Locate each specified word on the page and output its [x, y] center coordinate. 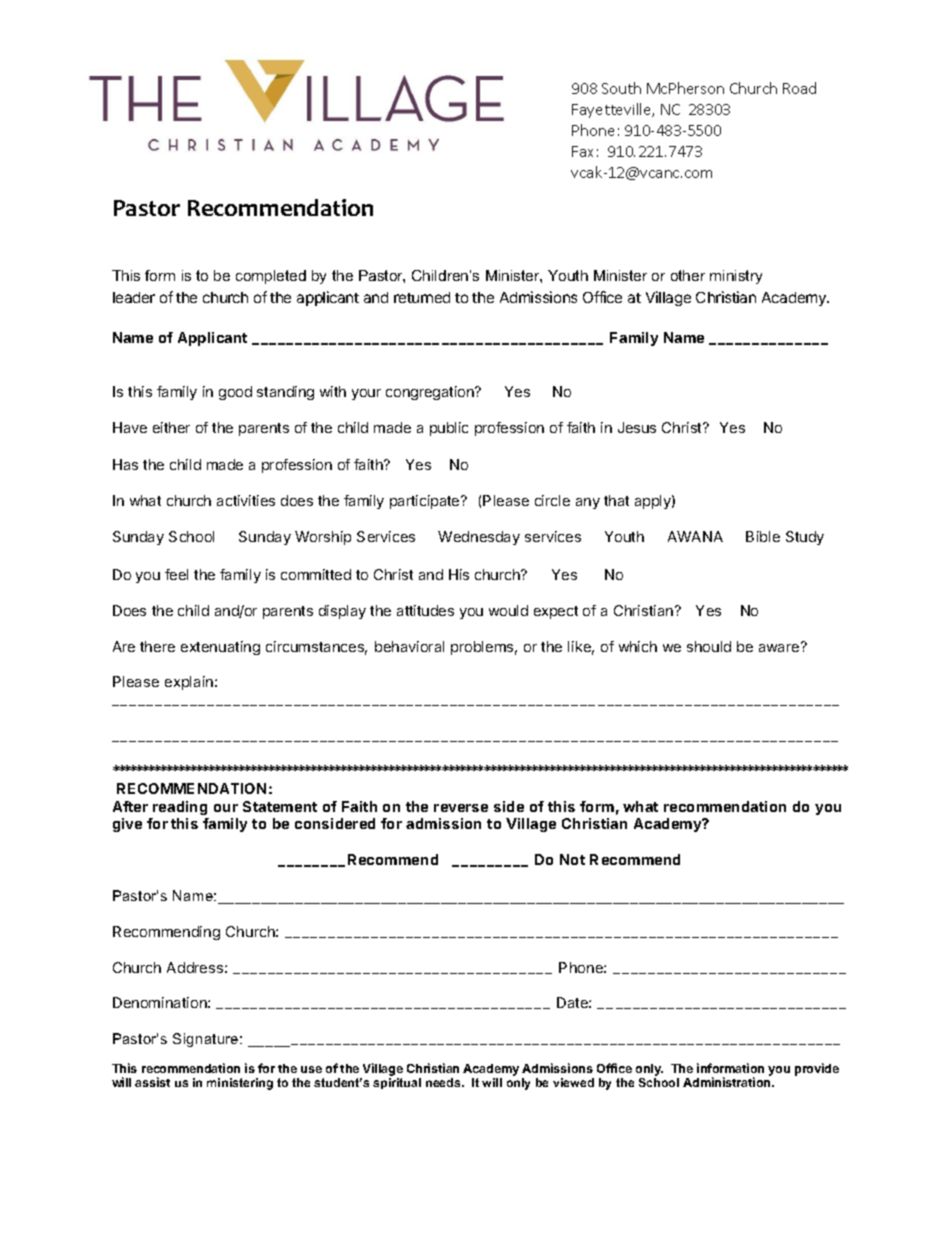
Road [799, 88]
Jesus [637, 427]
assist [152, 1082]
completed [271, 277]
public [449, 429]
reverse [461, 808]
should [709, 646]
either [171, 427]
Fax [582, 151]
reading [180, 808]
